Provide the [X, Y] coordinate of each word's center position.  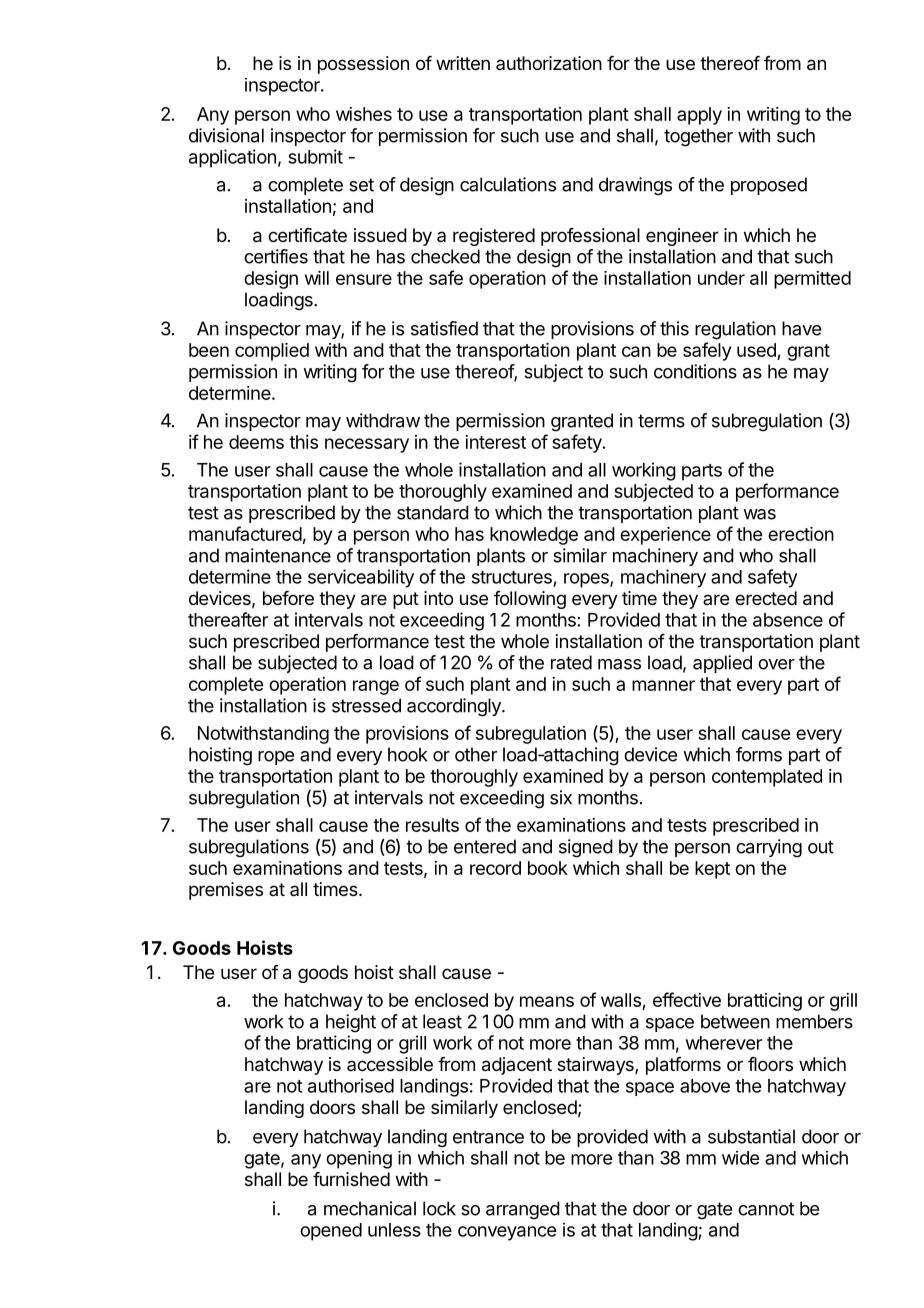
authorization [549, 63]
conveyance [507, 1233]
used [757, 351]
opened [331, 1232]
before [288, 598]
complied [272, 352]
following [530, 600]
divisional [226, 135]
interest [495, 442]
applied [722, 664]
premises [226, 891]
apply [699, 116]
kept [712, 870]
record [495, 868]
